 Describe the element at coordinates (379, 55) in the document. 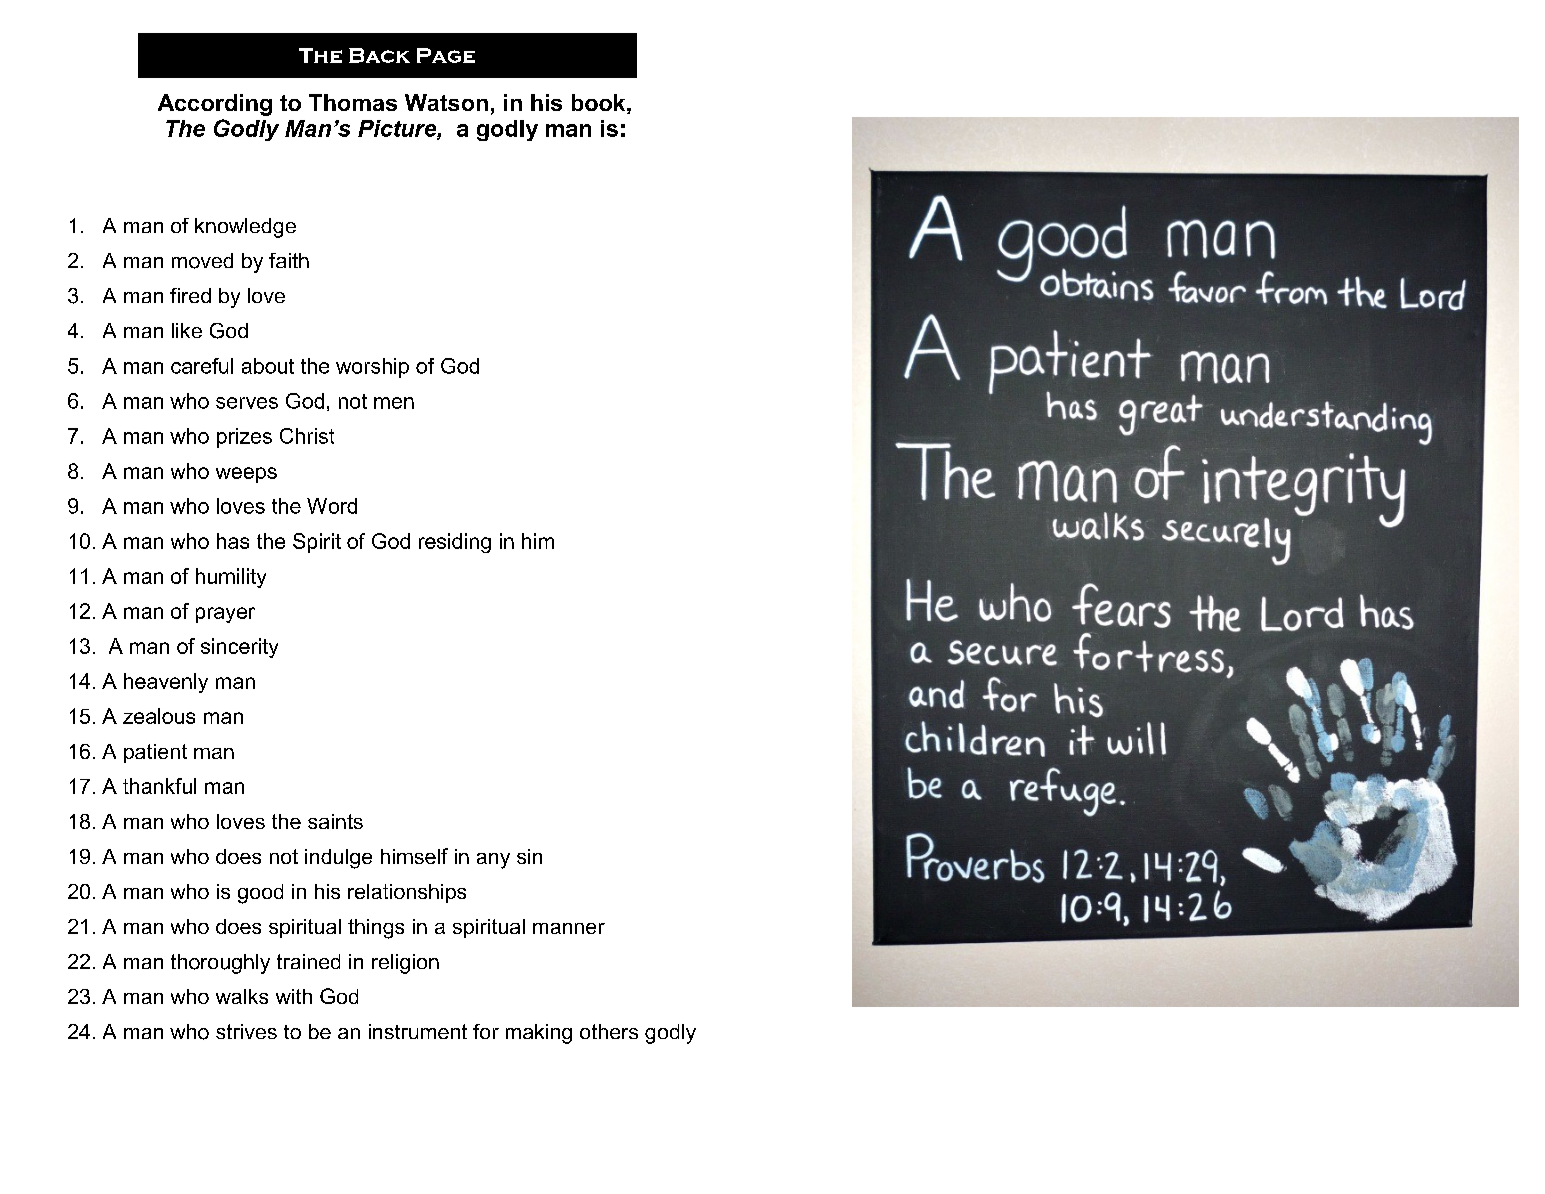

I see `Back` at that location.
